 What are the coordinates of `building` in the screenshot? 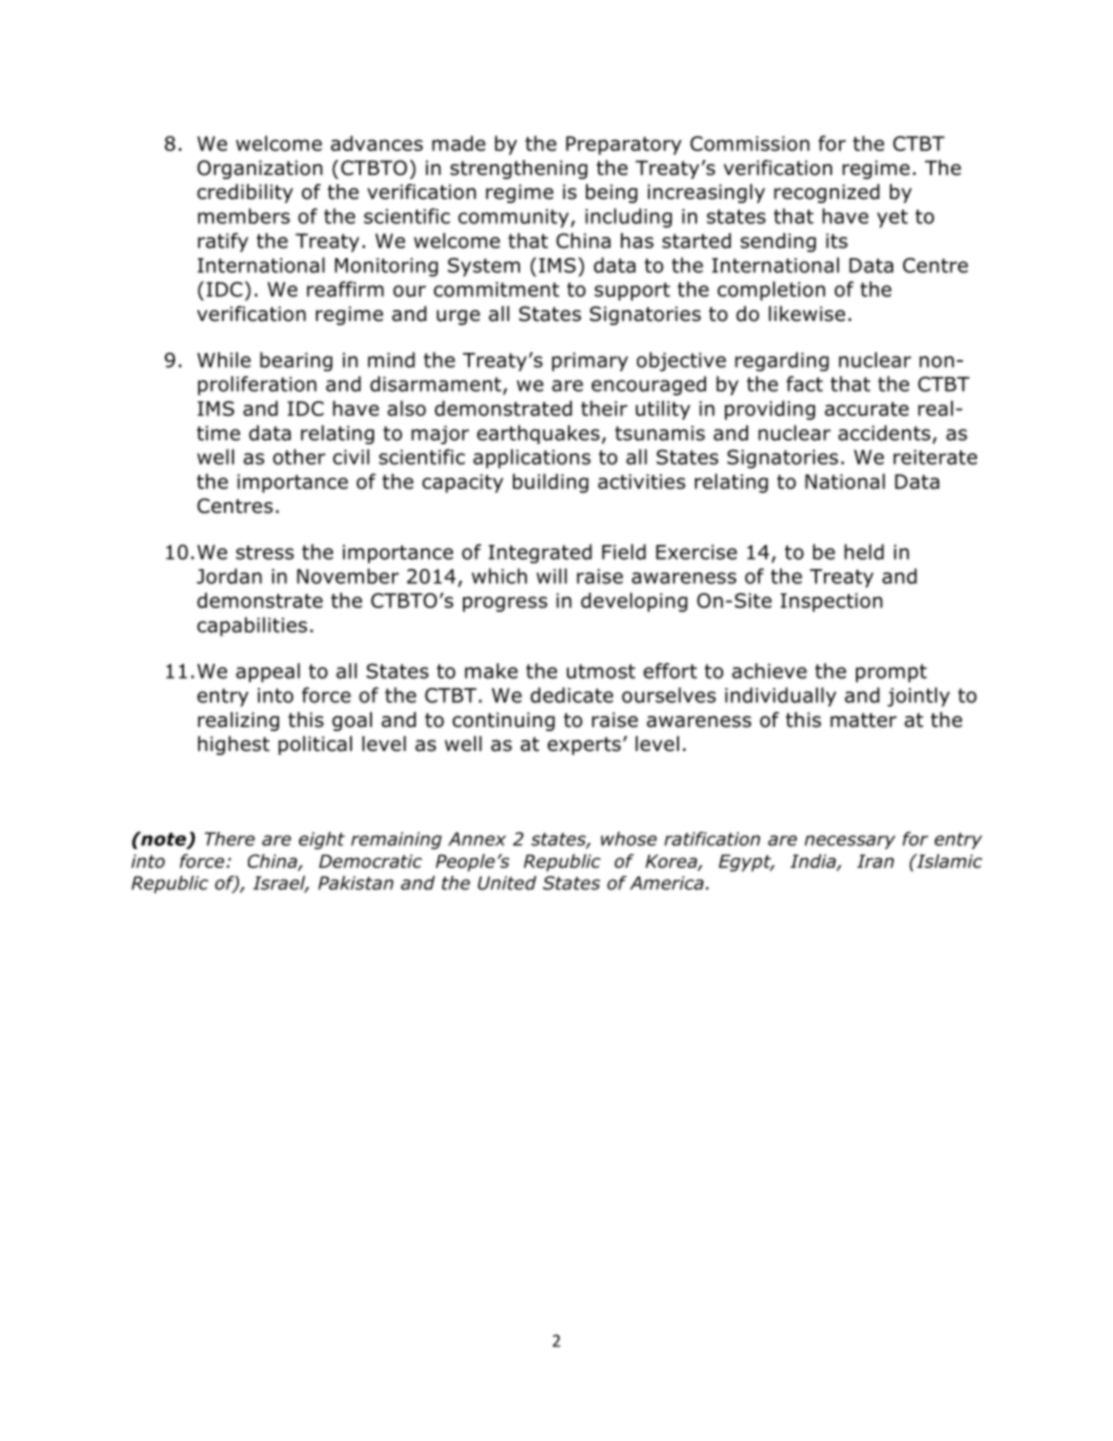 It's located at (551, 483).
